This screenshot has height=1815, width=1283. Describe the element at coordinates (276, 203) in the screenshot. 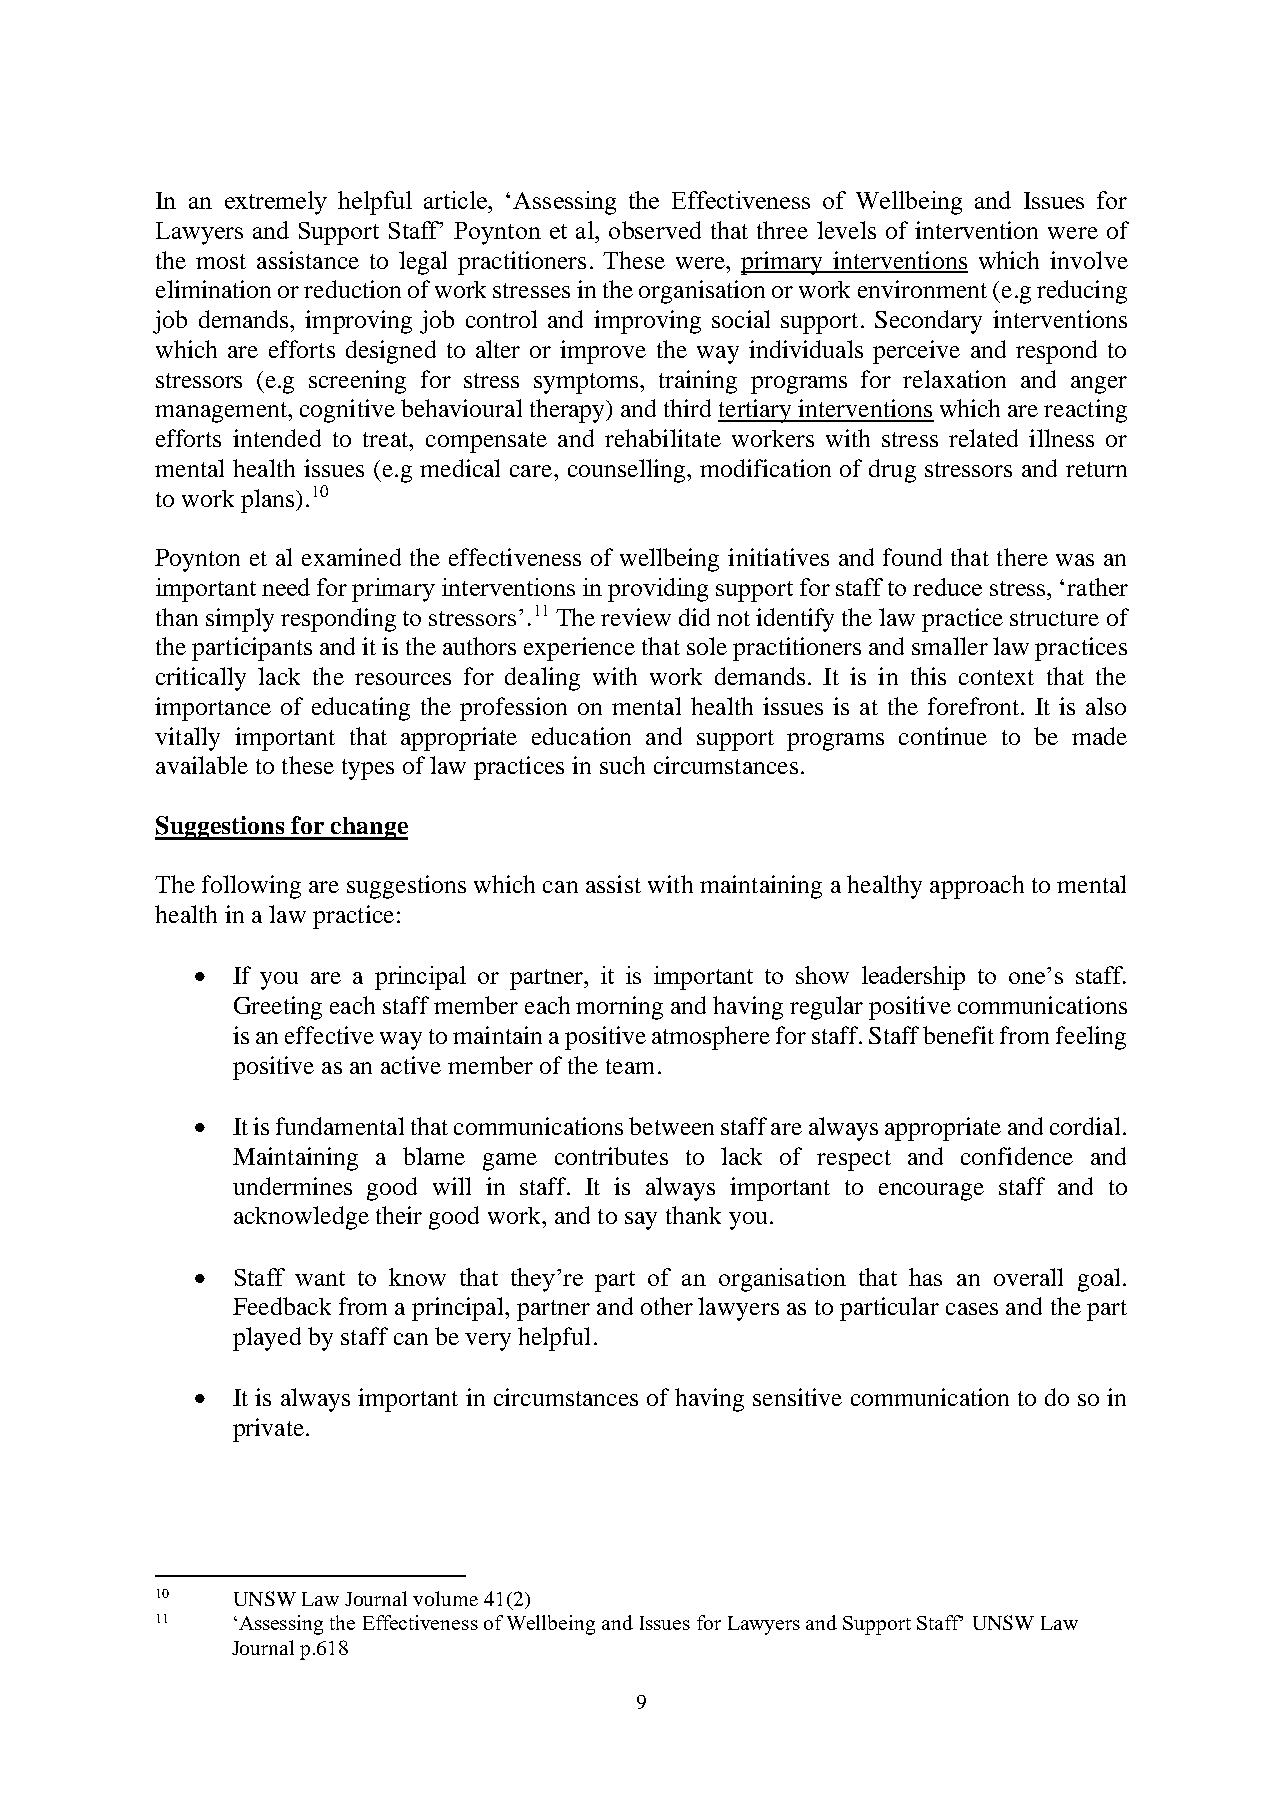

I see `extremely` at that location.
